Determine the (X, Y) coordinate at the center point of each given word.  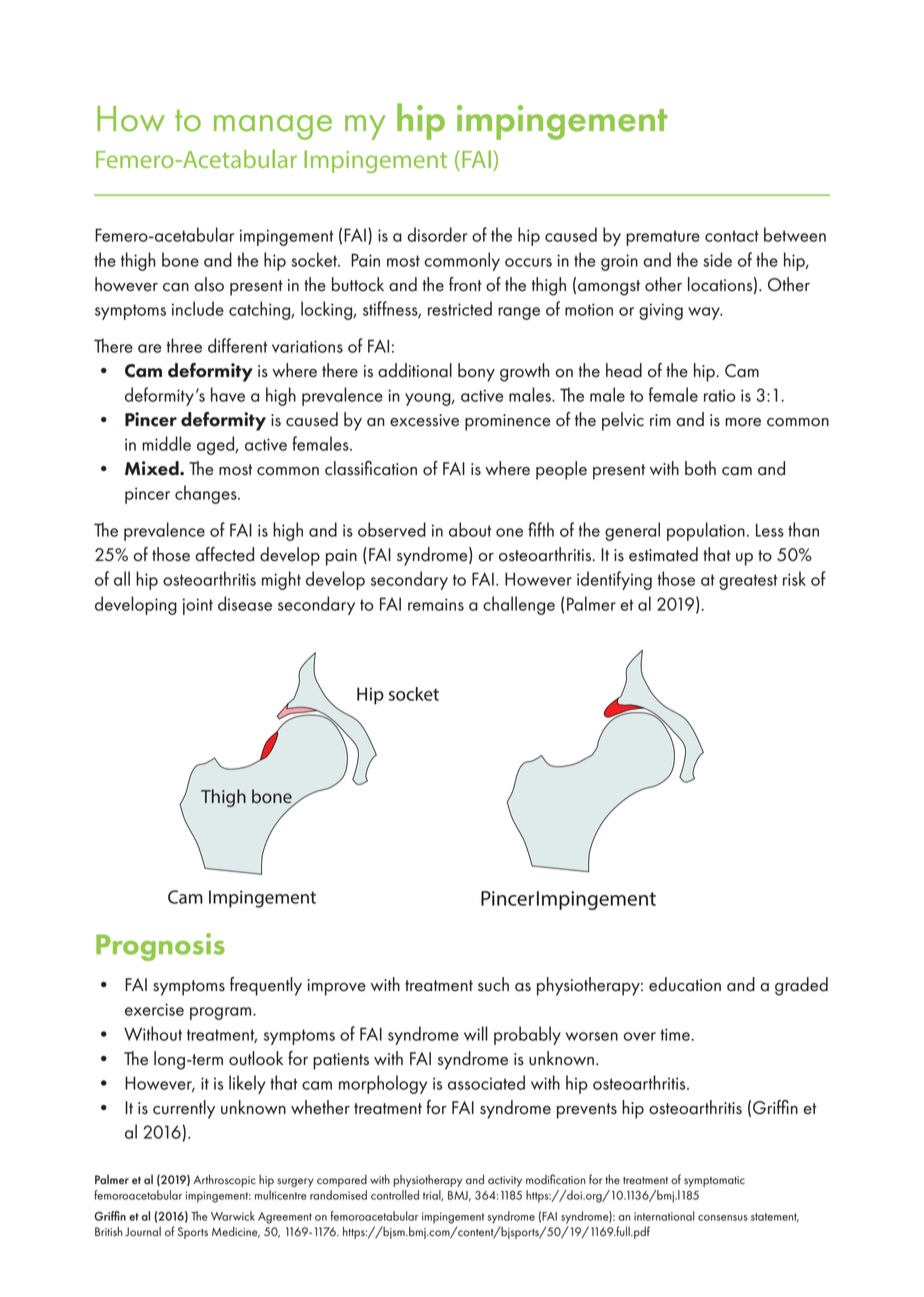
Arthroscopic (224, 1180)
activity (505, 1181)
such (493, 984)
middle (166, 443)
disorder (437, 234)
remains (436, 604)
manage (273, 127)
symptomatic (714, 1181)
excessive (424, 420)
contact (732, 236)
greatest (748, 582)
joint (198, 606)
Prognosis (160, 947)
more (743, 422)
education (685, 984)
